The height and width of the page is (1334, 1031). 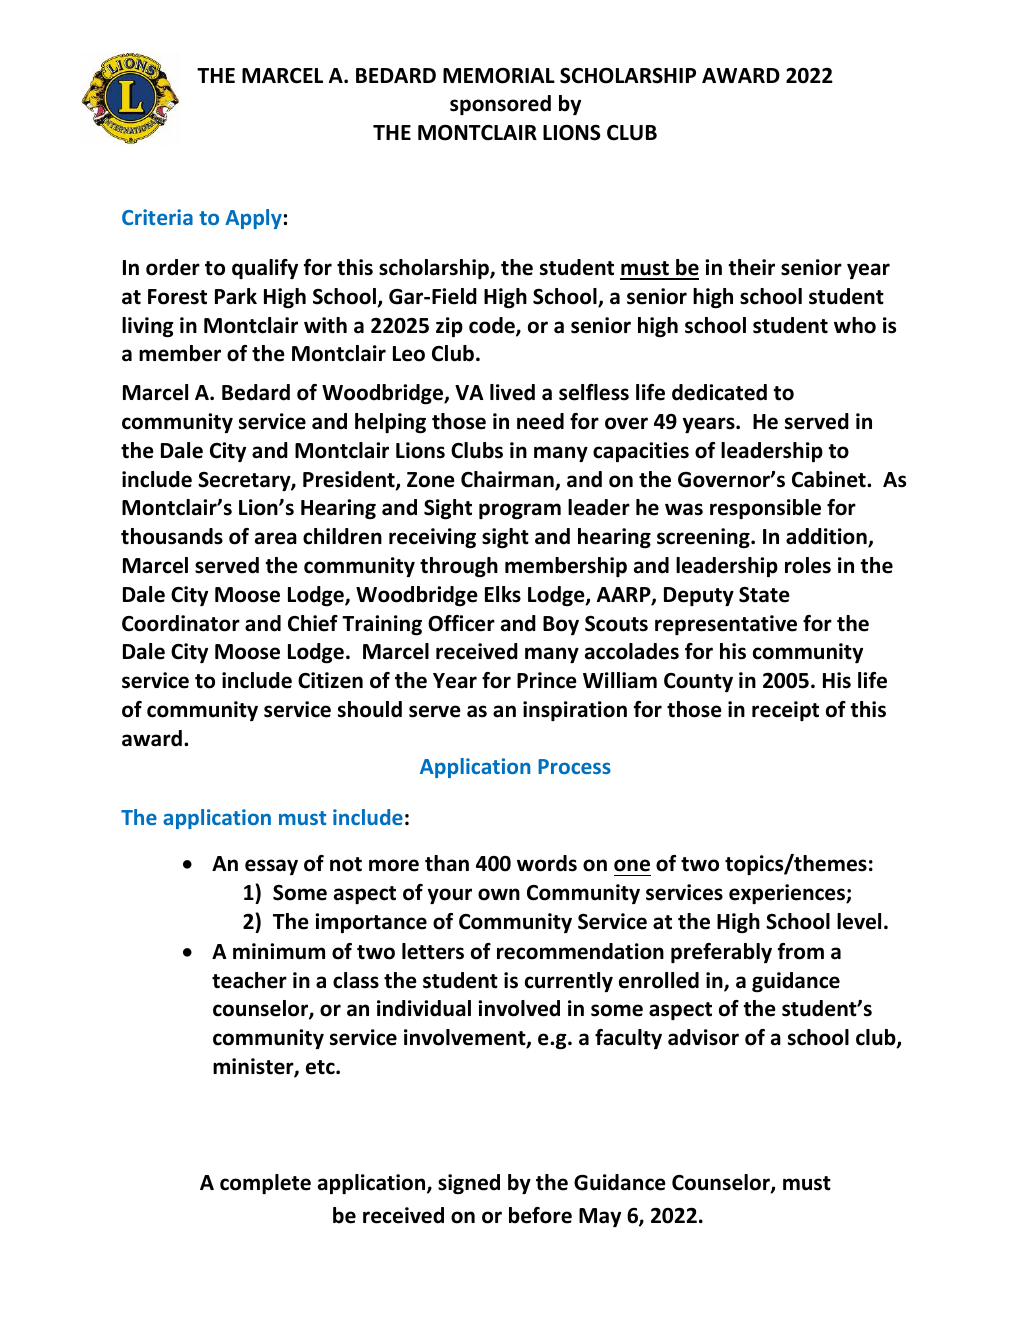 I want to click on Apply, so click(x=253, y=219).
